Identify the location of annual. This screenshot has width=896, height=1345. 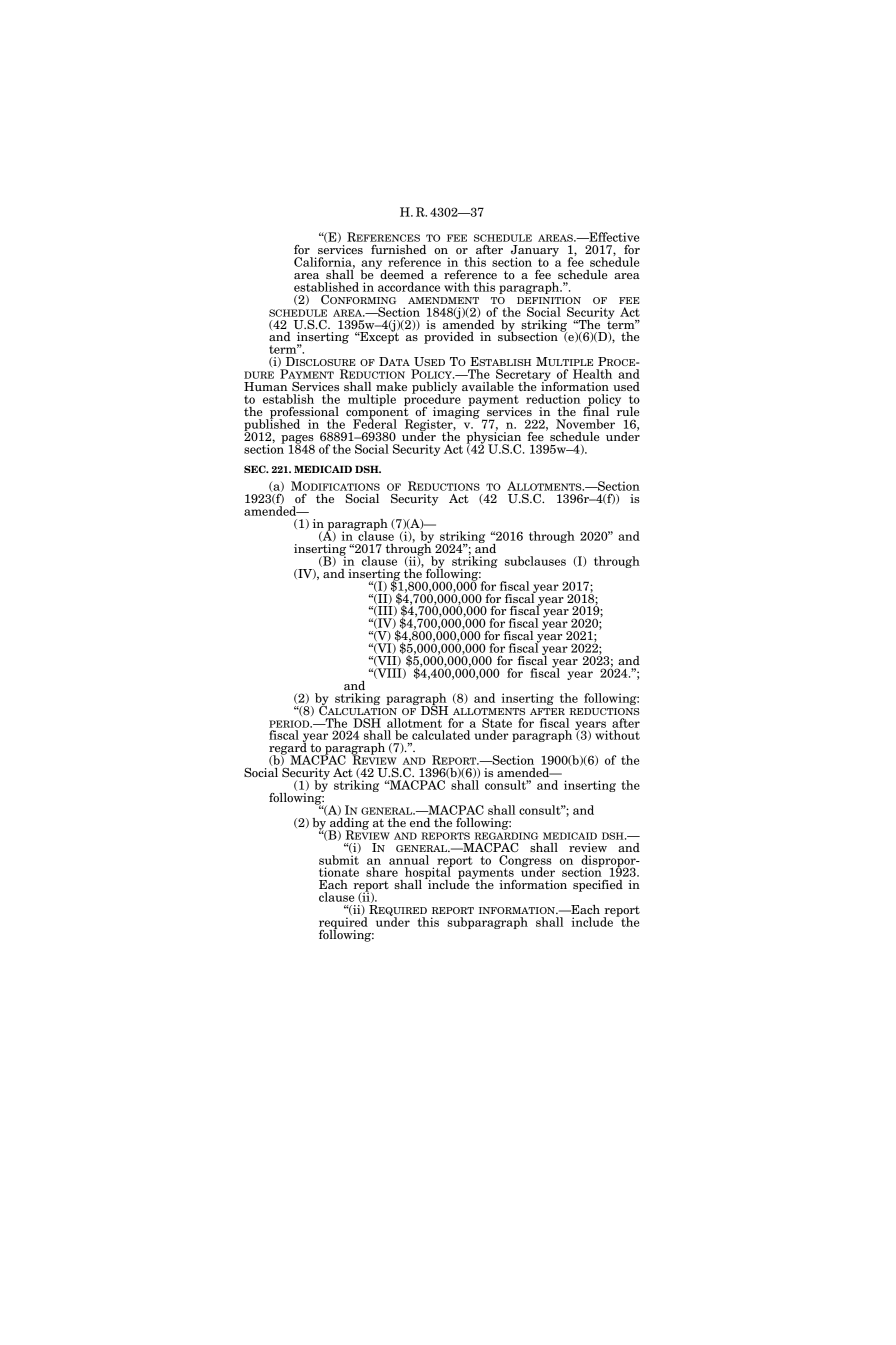
(409, 860).
